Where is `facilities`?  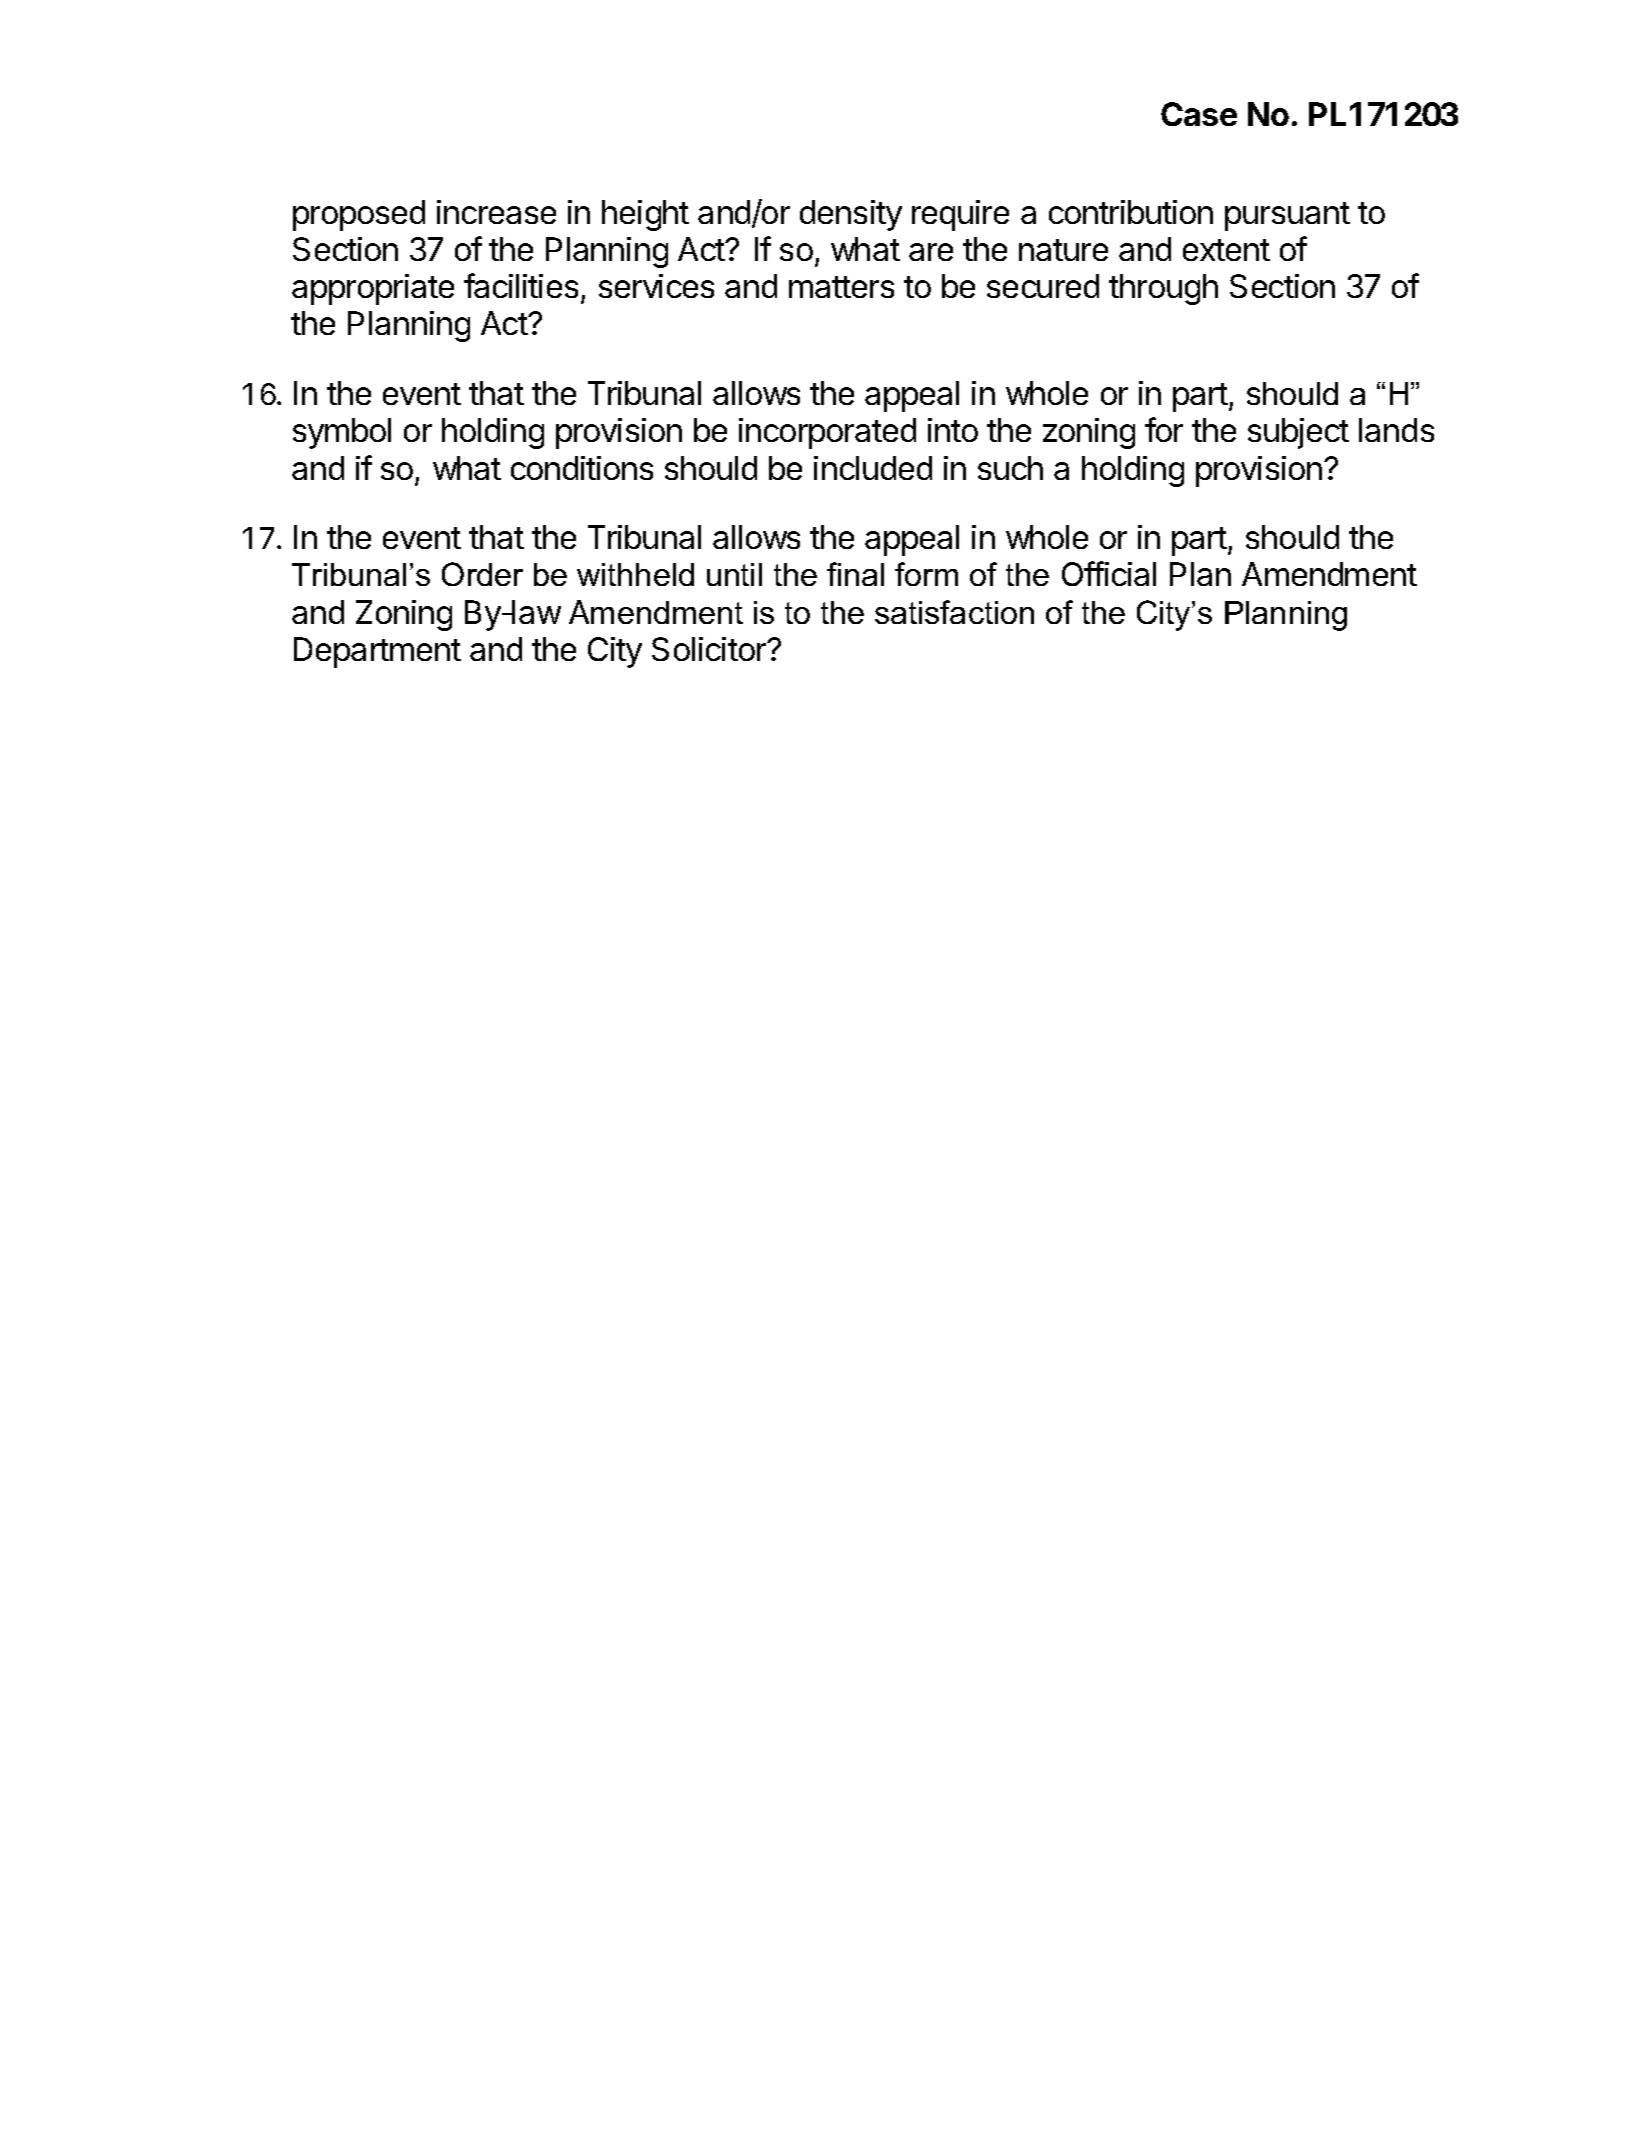 facilities is located at coordinates (521, 285).
